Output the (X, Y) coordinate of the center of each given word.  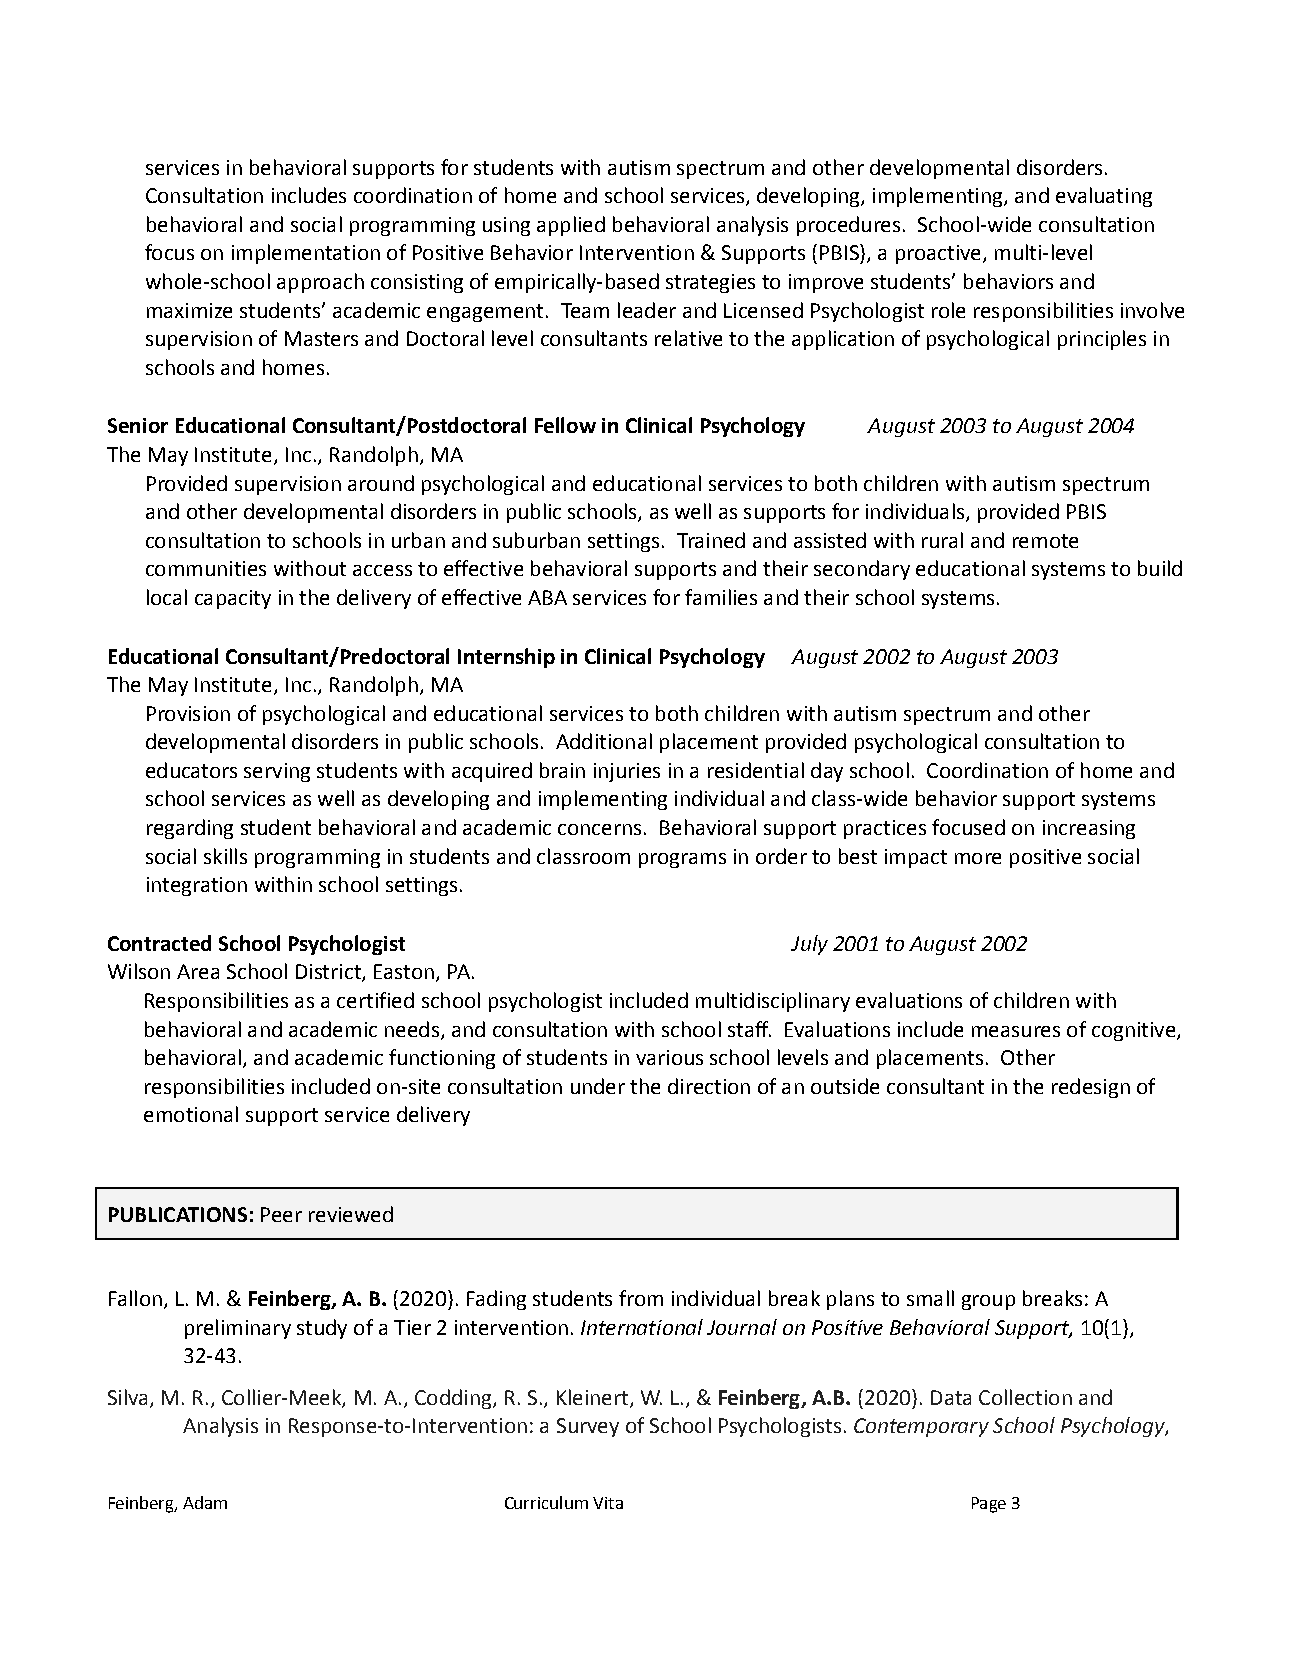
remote (1045, 541)
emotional (191, 1114)
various (669, 1057)
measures (1016, 1031)
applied (571, 226)
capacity (233, 599)
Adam (205, 1502)
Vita (608, 1503)
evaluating (1104, 197)
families (721, 597)
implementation (306, 254)
